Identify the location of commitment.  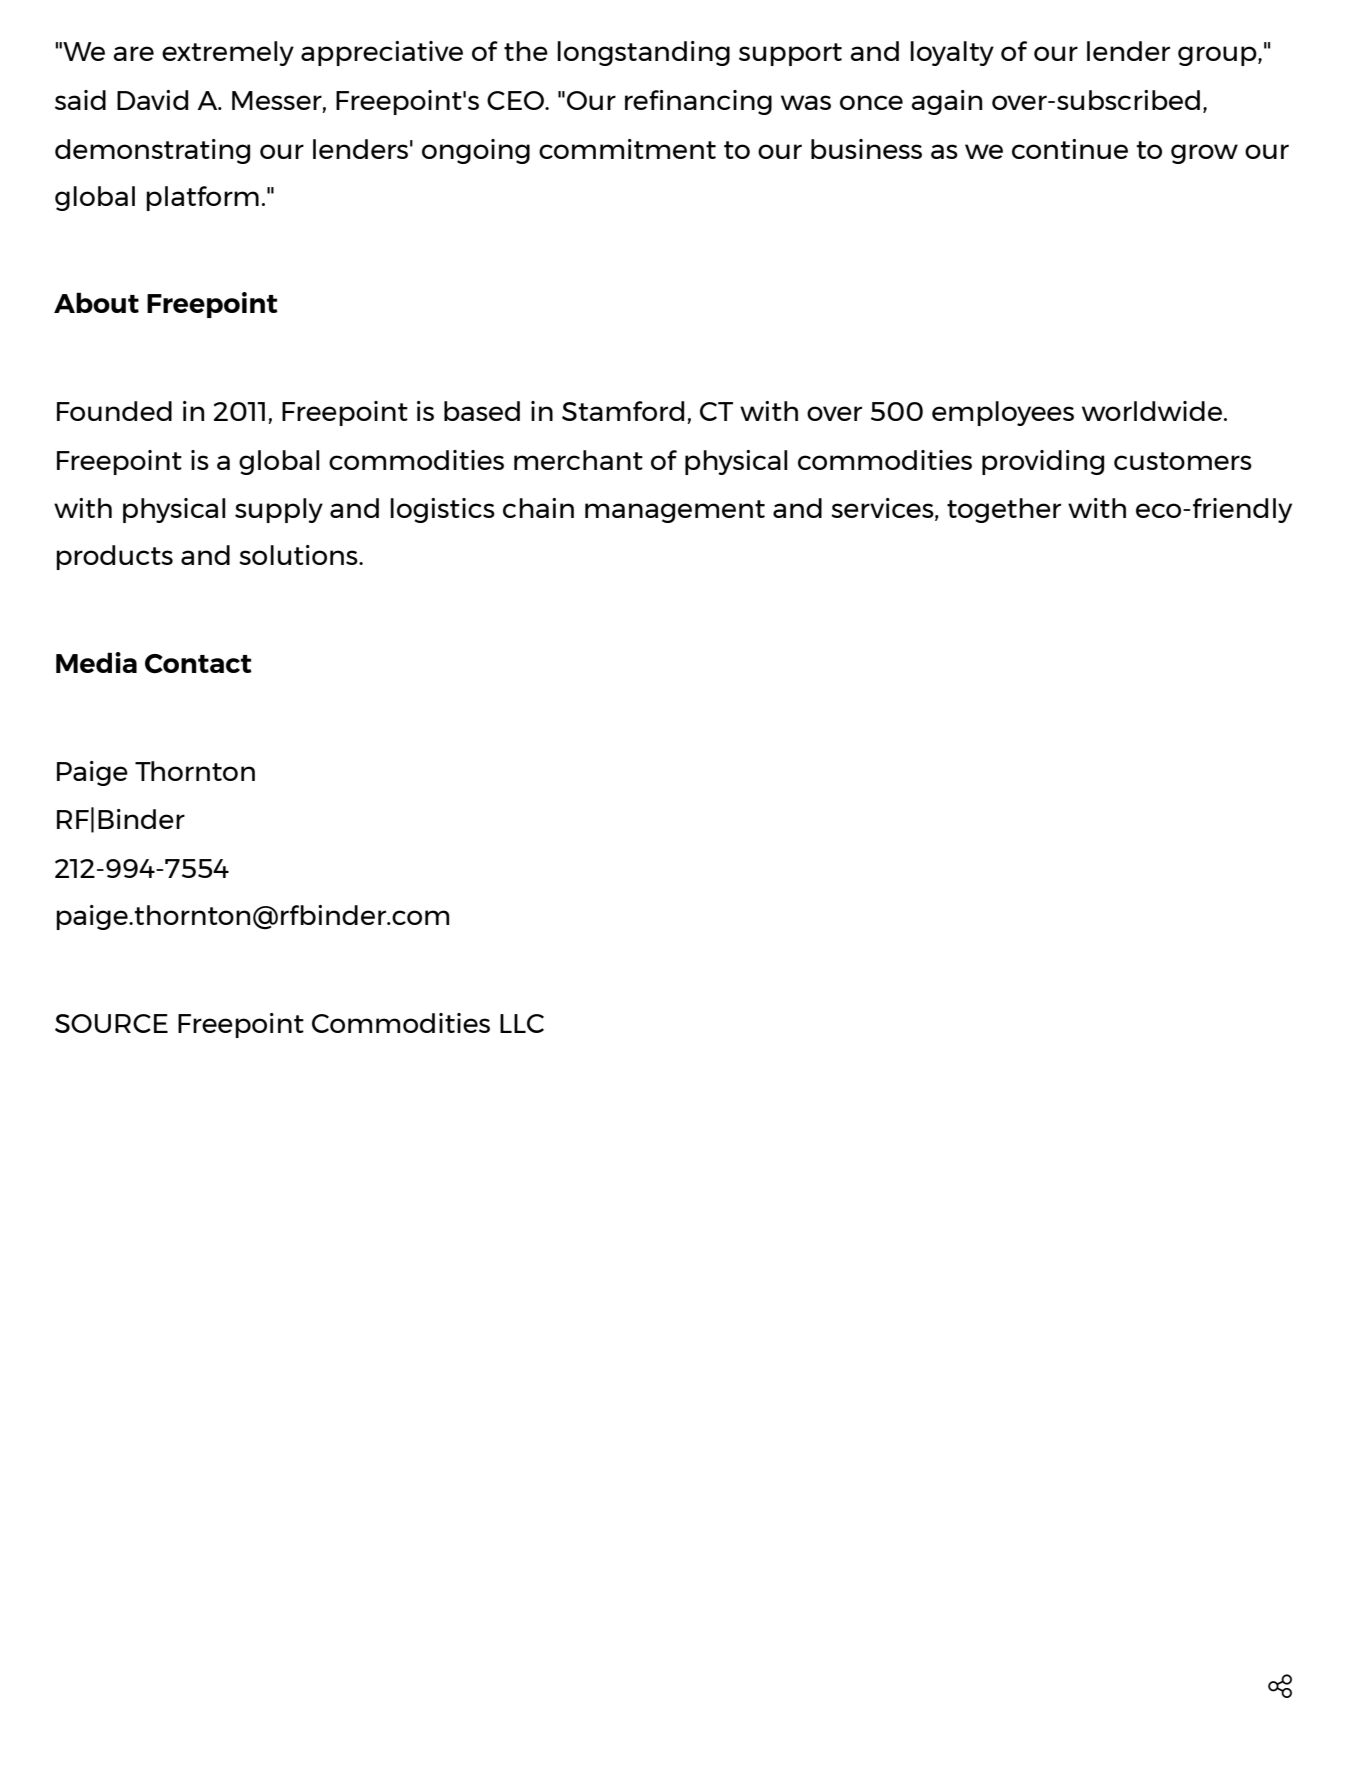
(627, 149).
